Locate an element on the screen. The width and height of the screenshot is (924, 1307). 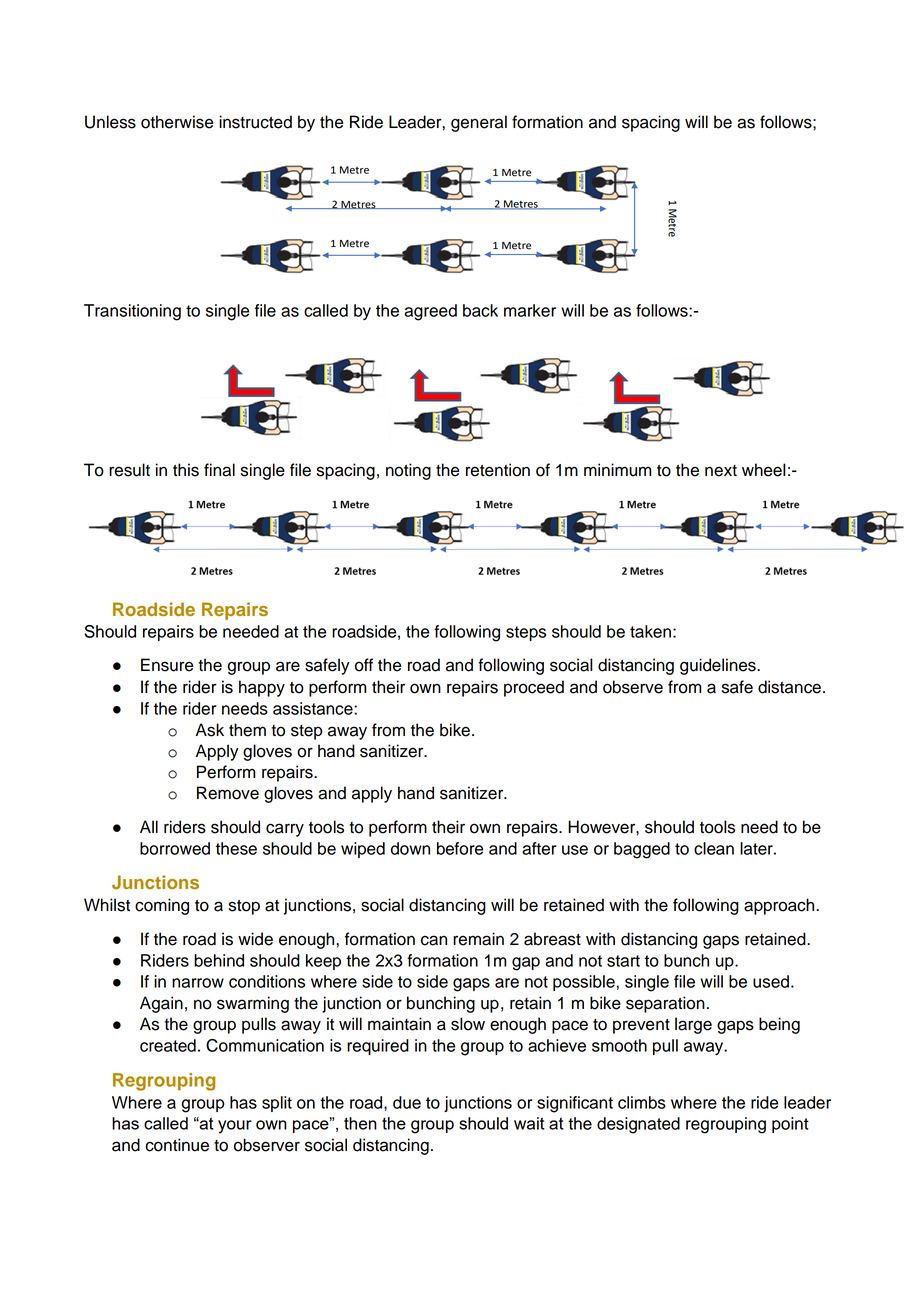
Unless is located at coordinates (110, 122).
